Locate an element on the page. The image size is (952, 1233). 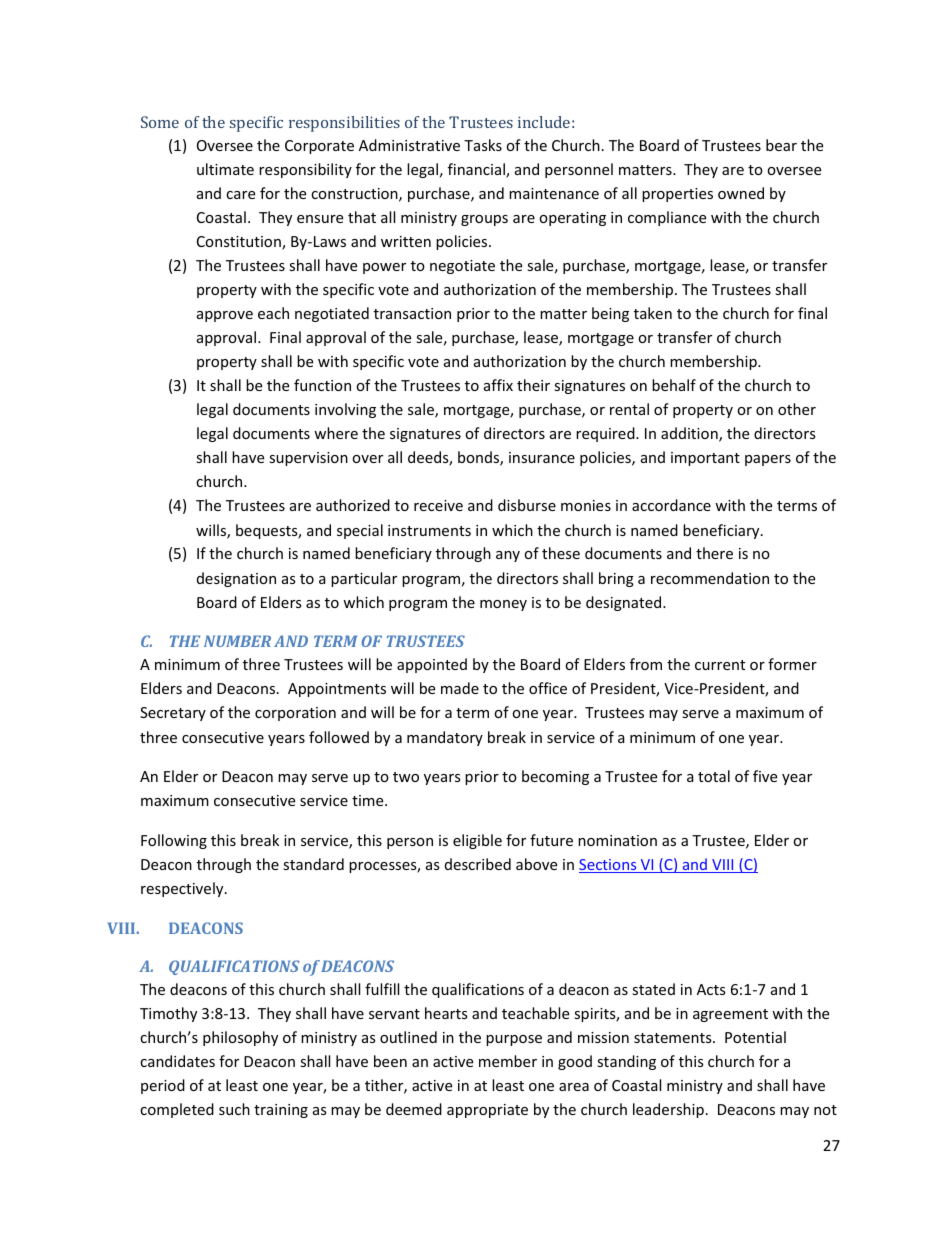
five is located at coordinates (765, 776).
